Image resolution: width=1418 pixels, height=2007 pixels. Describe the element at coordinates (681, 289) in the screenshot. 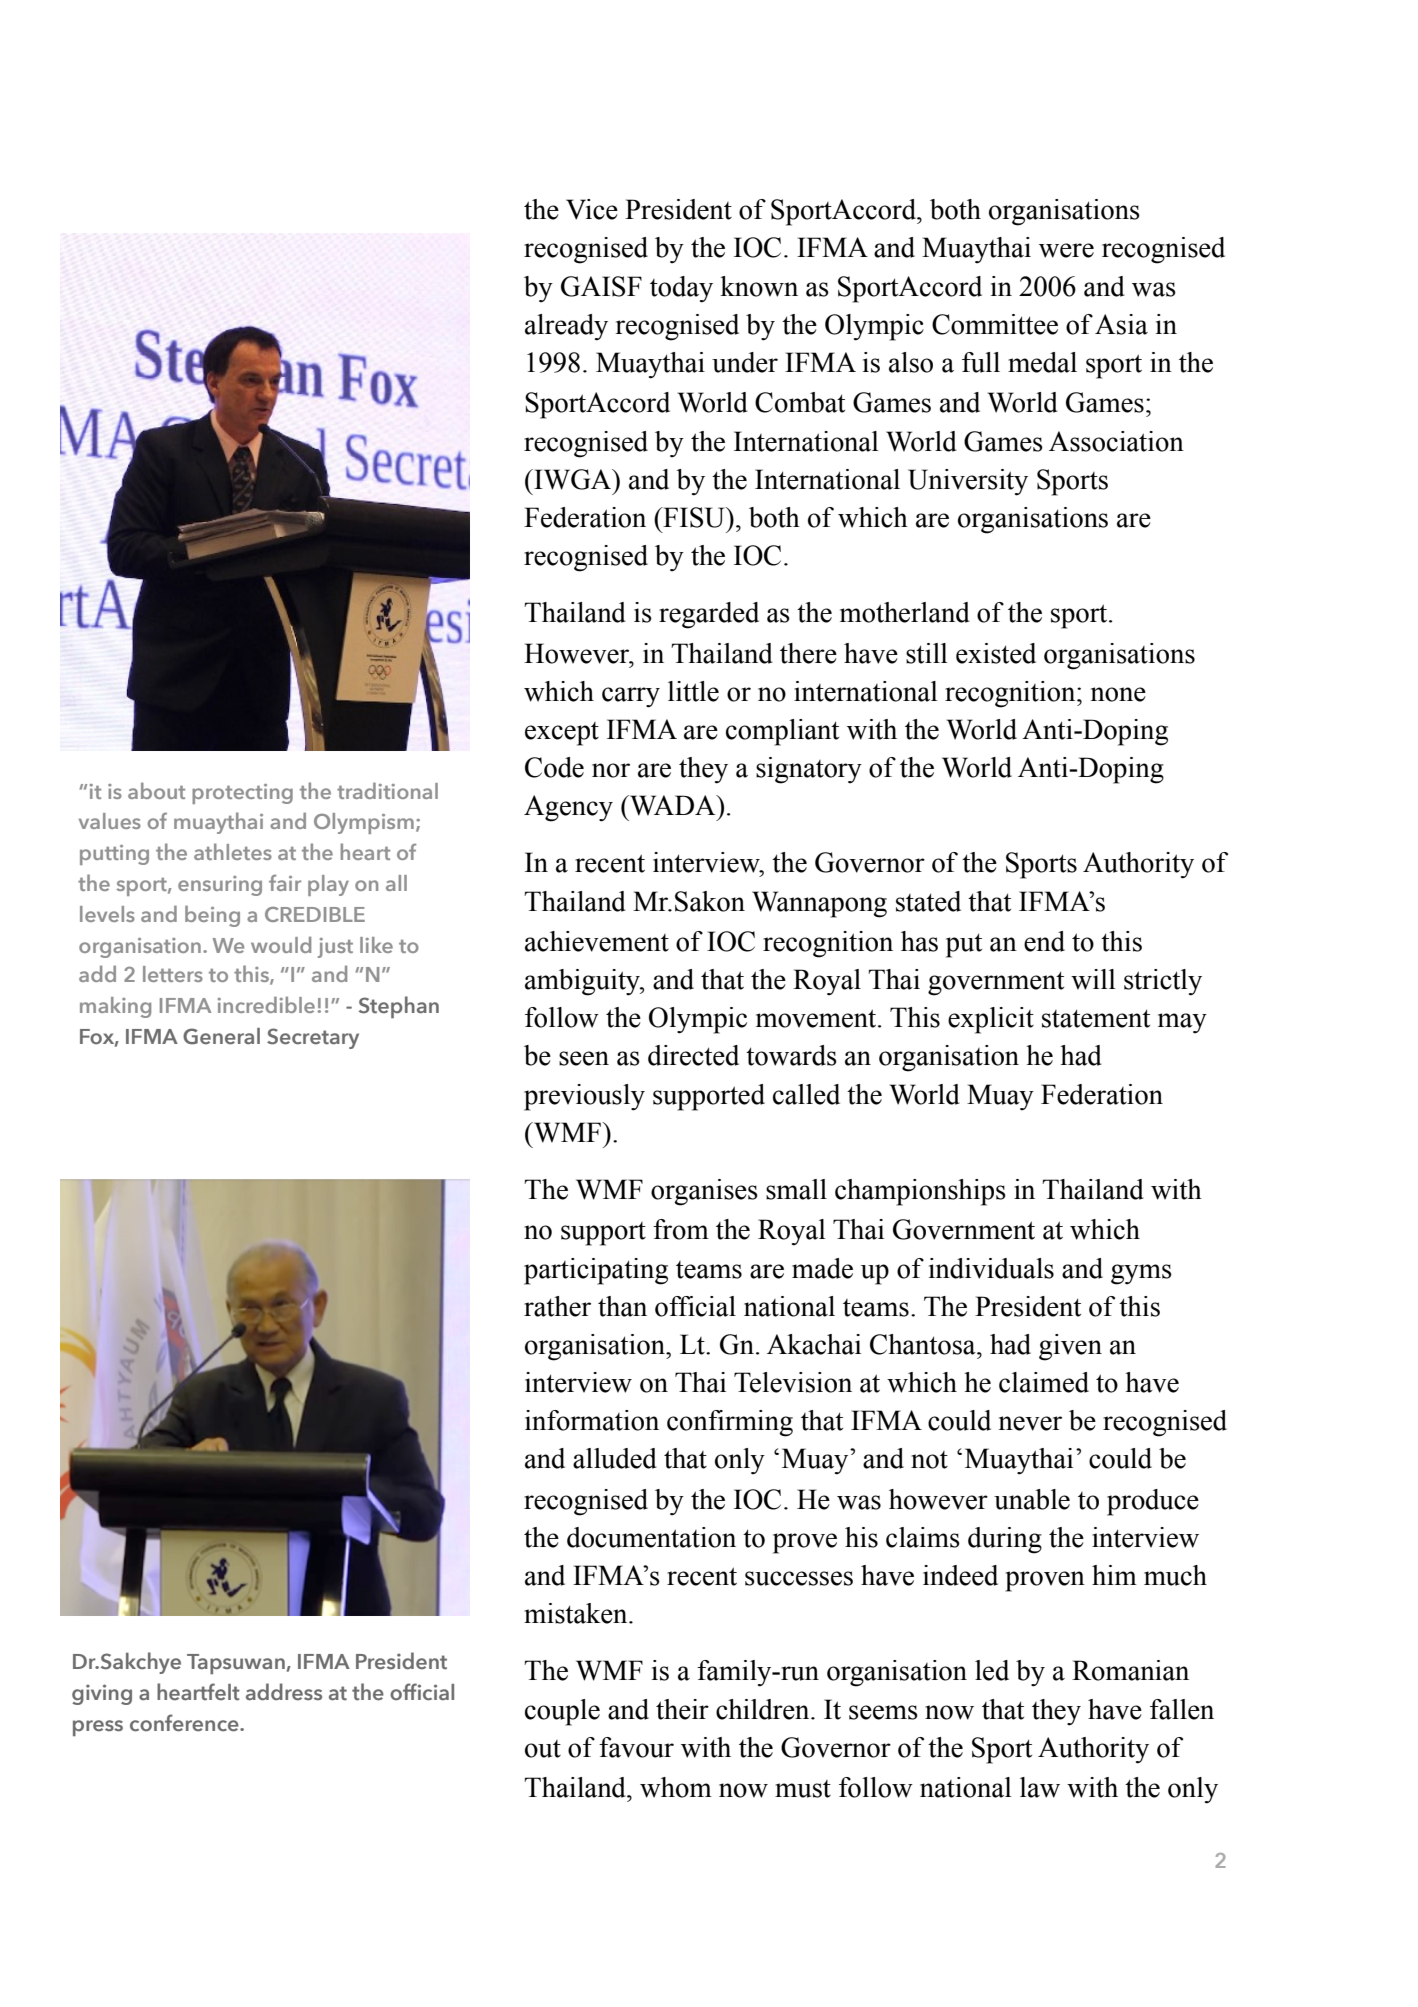

I see `today` at that location.
